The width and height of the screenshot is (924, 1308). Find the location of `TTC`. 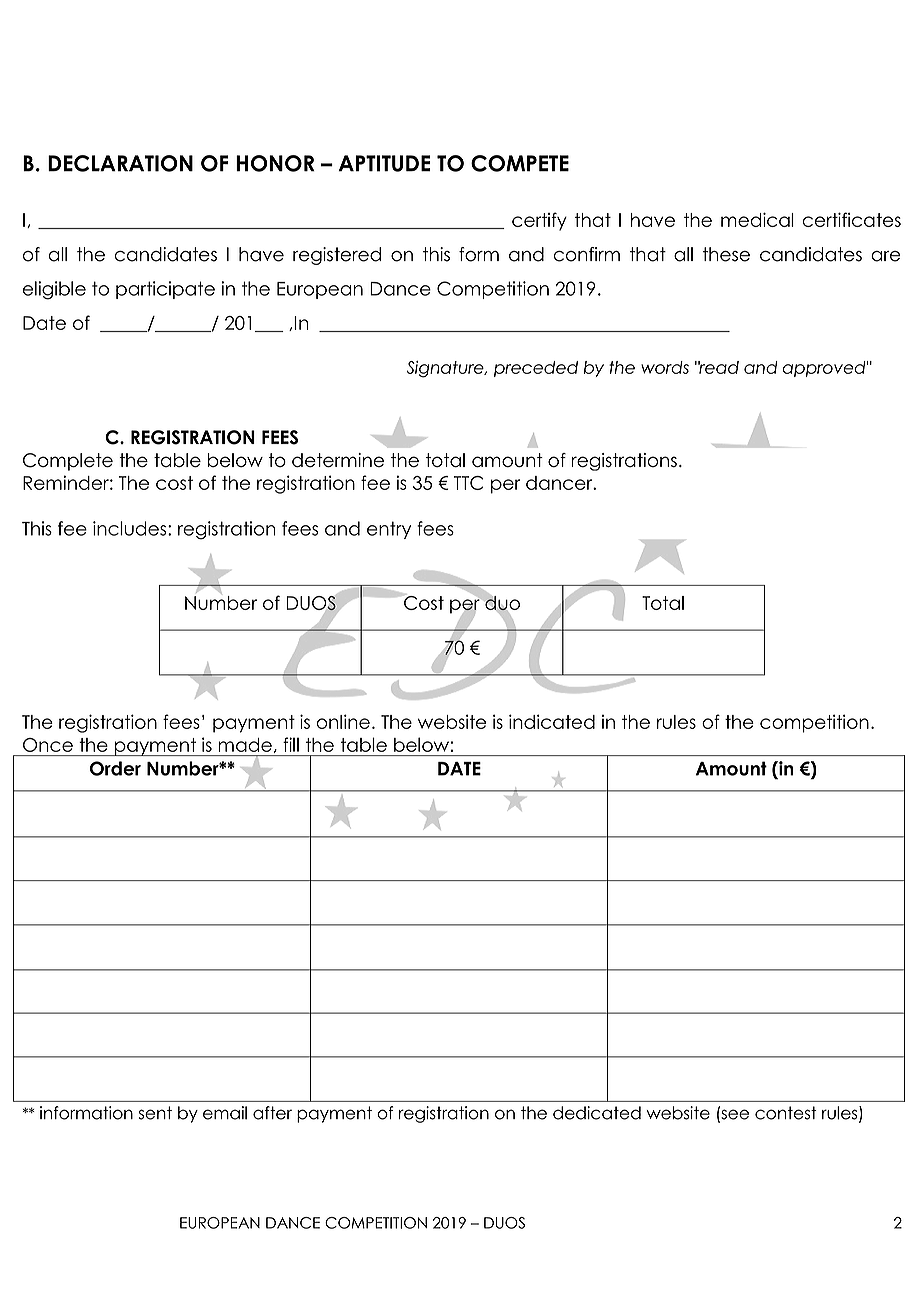

TTC is located at coordinates (469, 483).
